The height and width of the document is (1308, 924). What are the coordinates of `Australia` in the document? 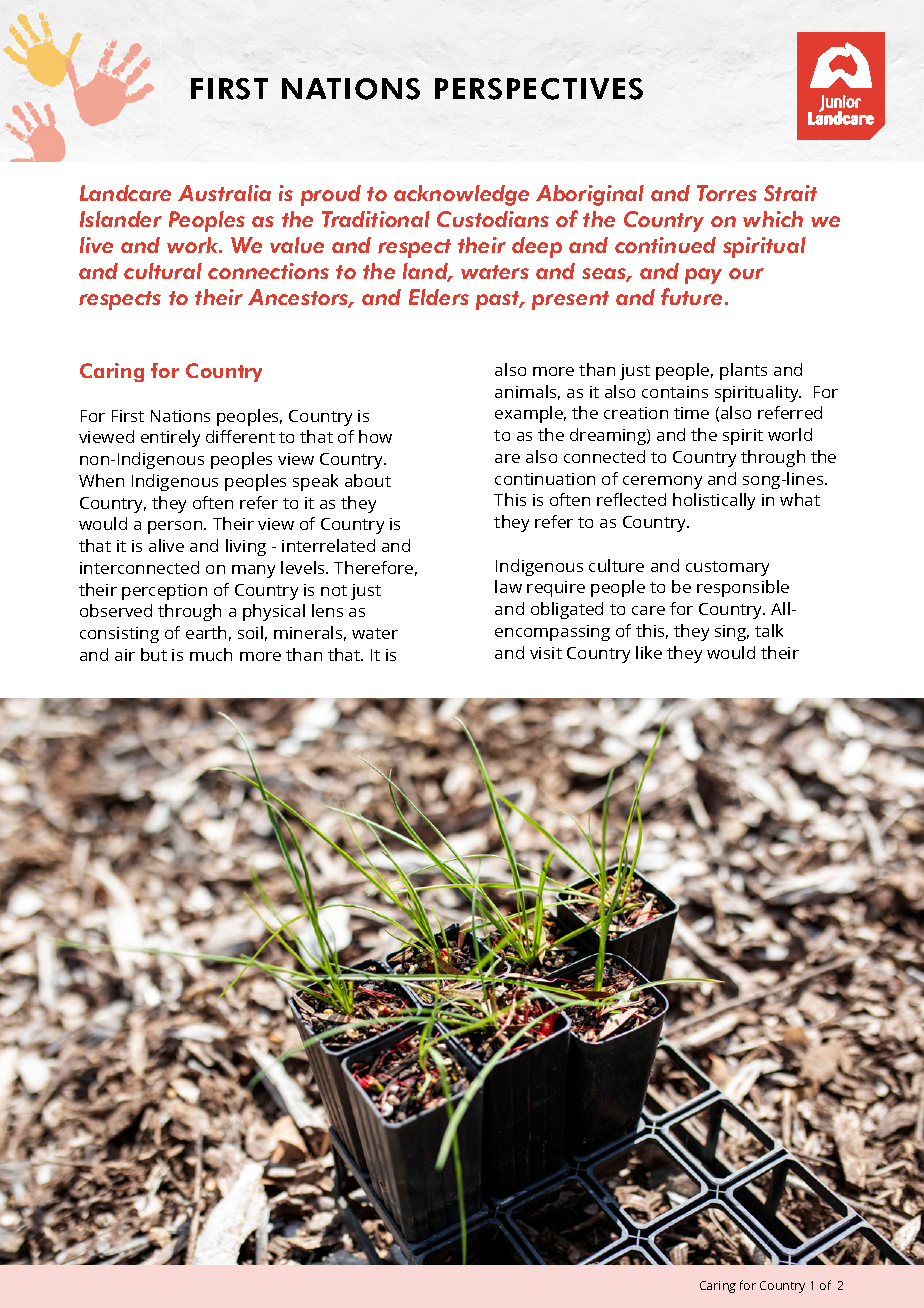 It's located at (224, 193).
